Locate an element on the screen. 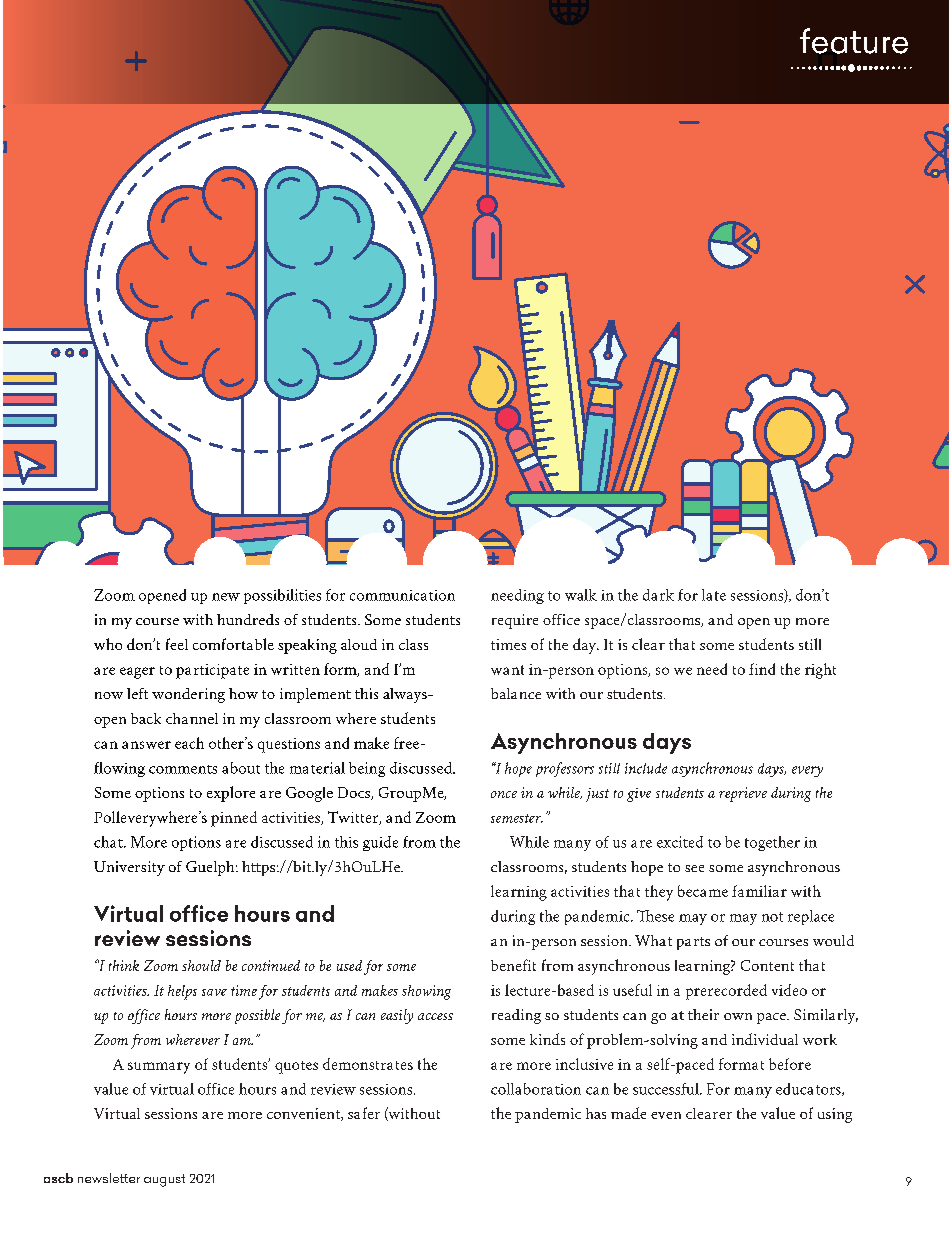  communication is located at coordinates (402, 595).
